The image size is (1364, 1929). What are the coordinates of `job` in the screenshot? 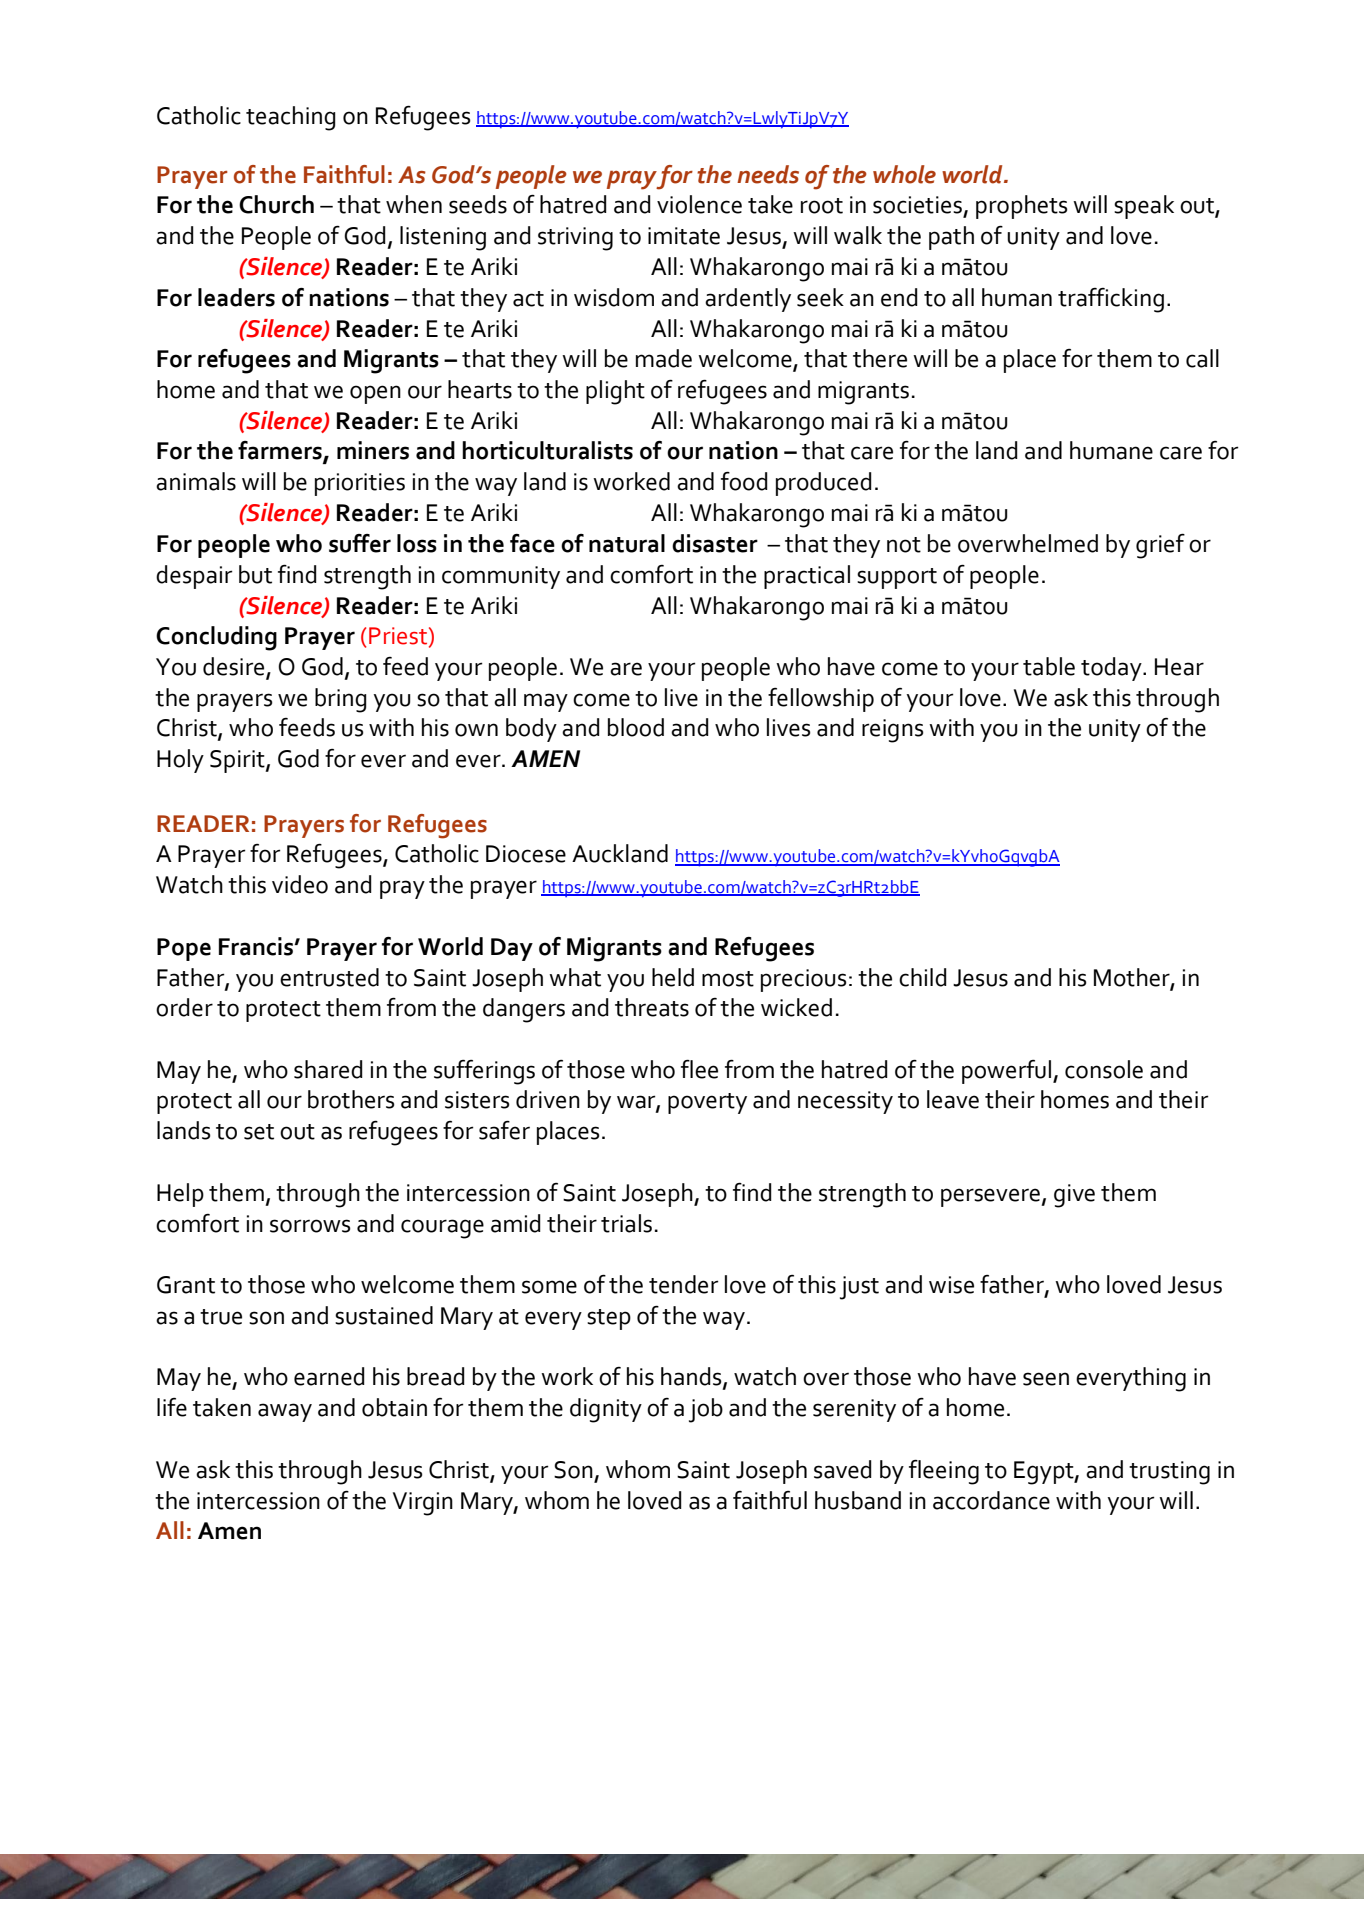 It's located at (706, 1410).
